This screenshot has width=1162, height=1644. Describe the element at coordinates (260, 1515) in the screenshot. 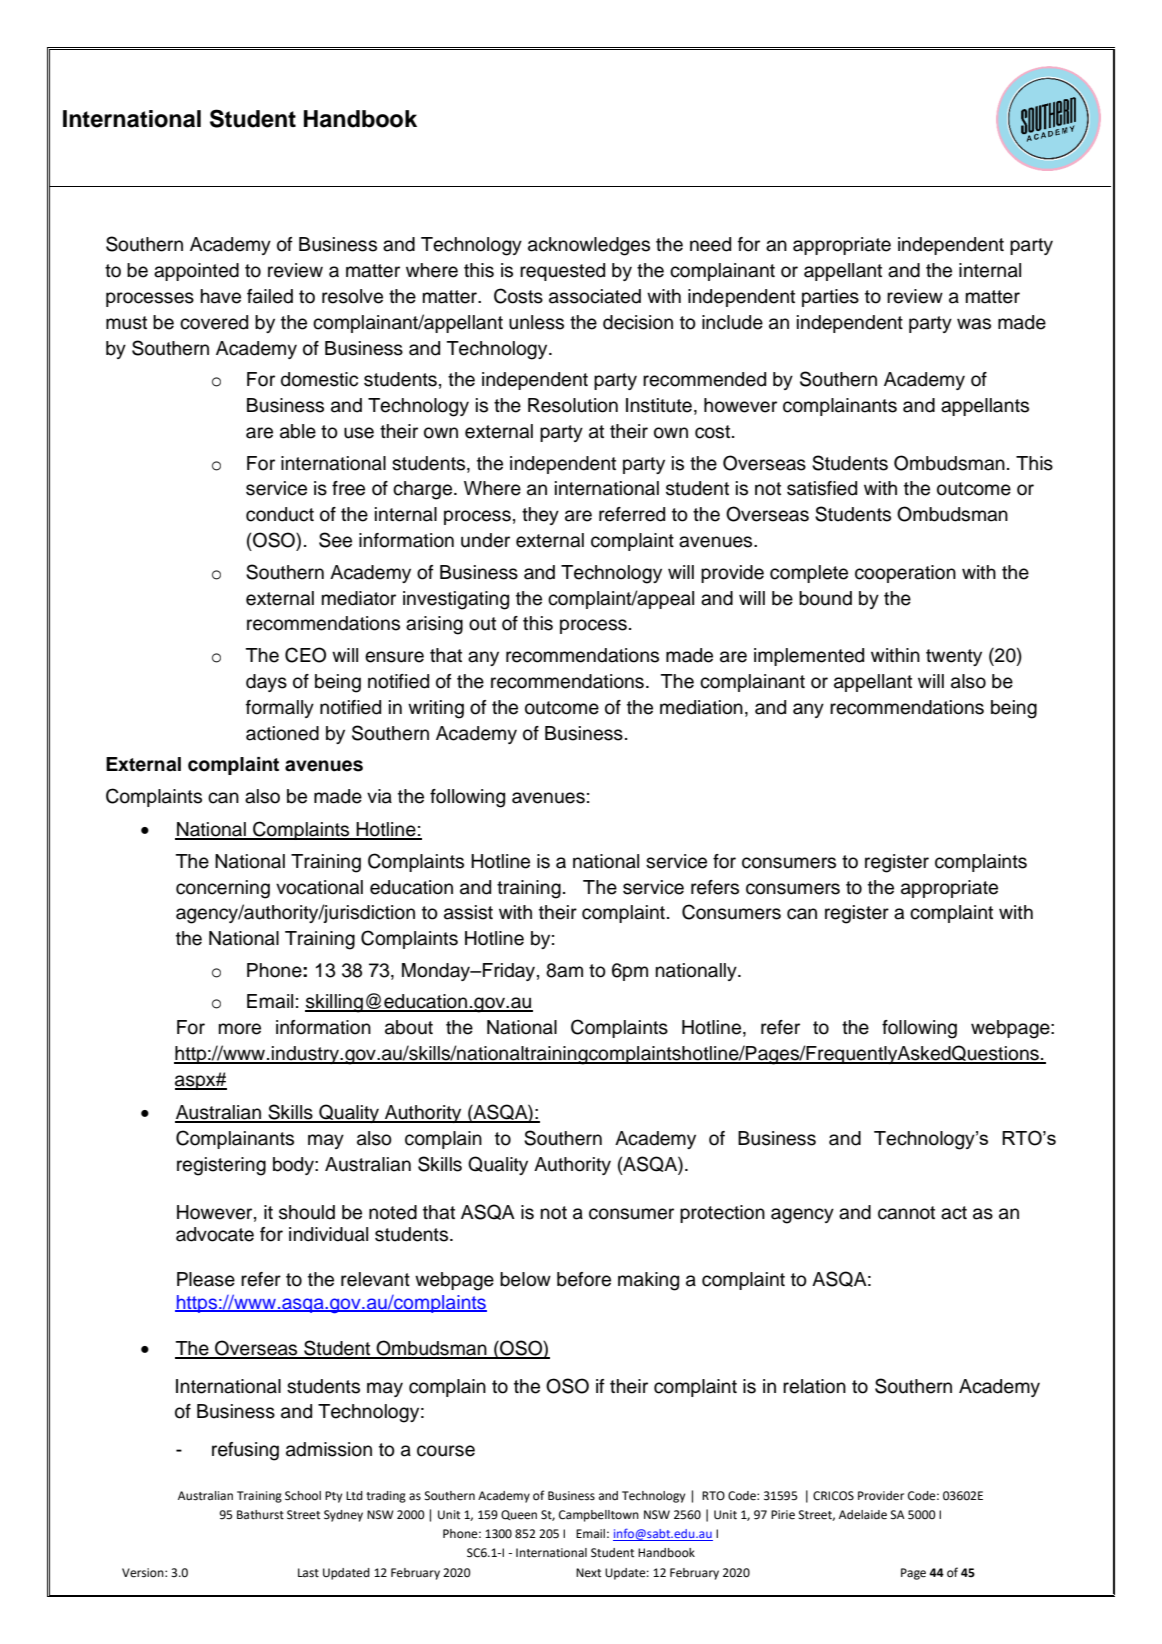

I see `Bathurst` at that location.
